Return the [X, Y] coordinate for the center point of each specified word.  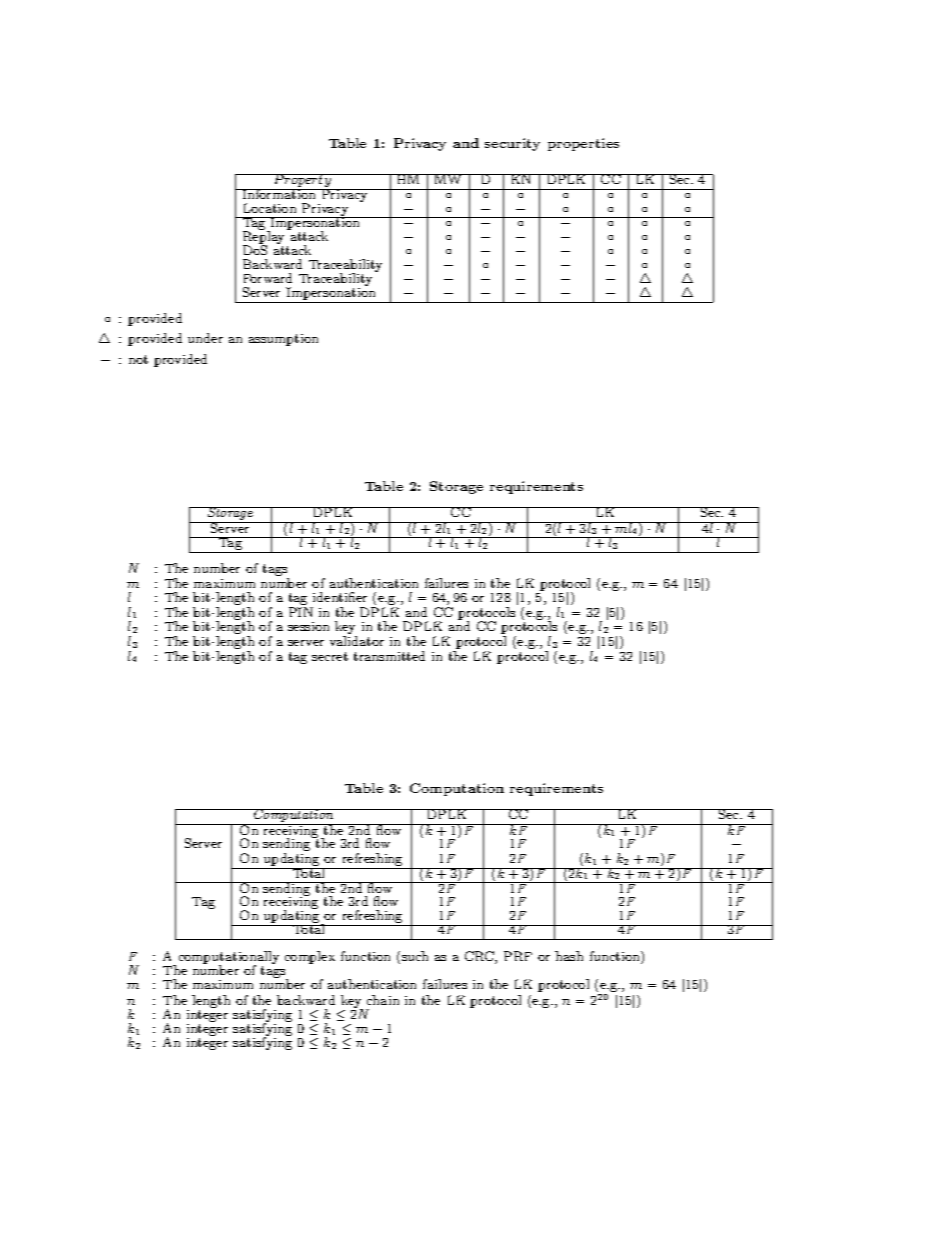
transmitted [389, 656]
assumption [283, 340]
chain [383, 1000]
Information [279, 194]
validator [357, 641]
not [138, 359]
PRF [518, 956]
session [308, 626]
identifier [340, 597]
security [512, 144]
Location [270, 208]
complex [310, 957]
